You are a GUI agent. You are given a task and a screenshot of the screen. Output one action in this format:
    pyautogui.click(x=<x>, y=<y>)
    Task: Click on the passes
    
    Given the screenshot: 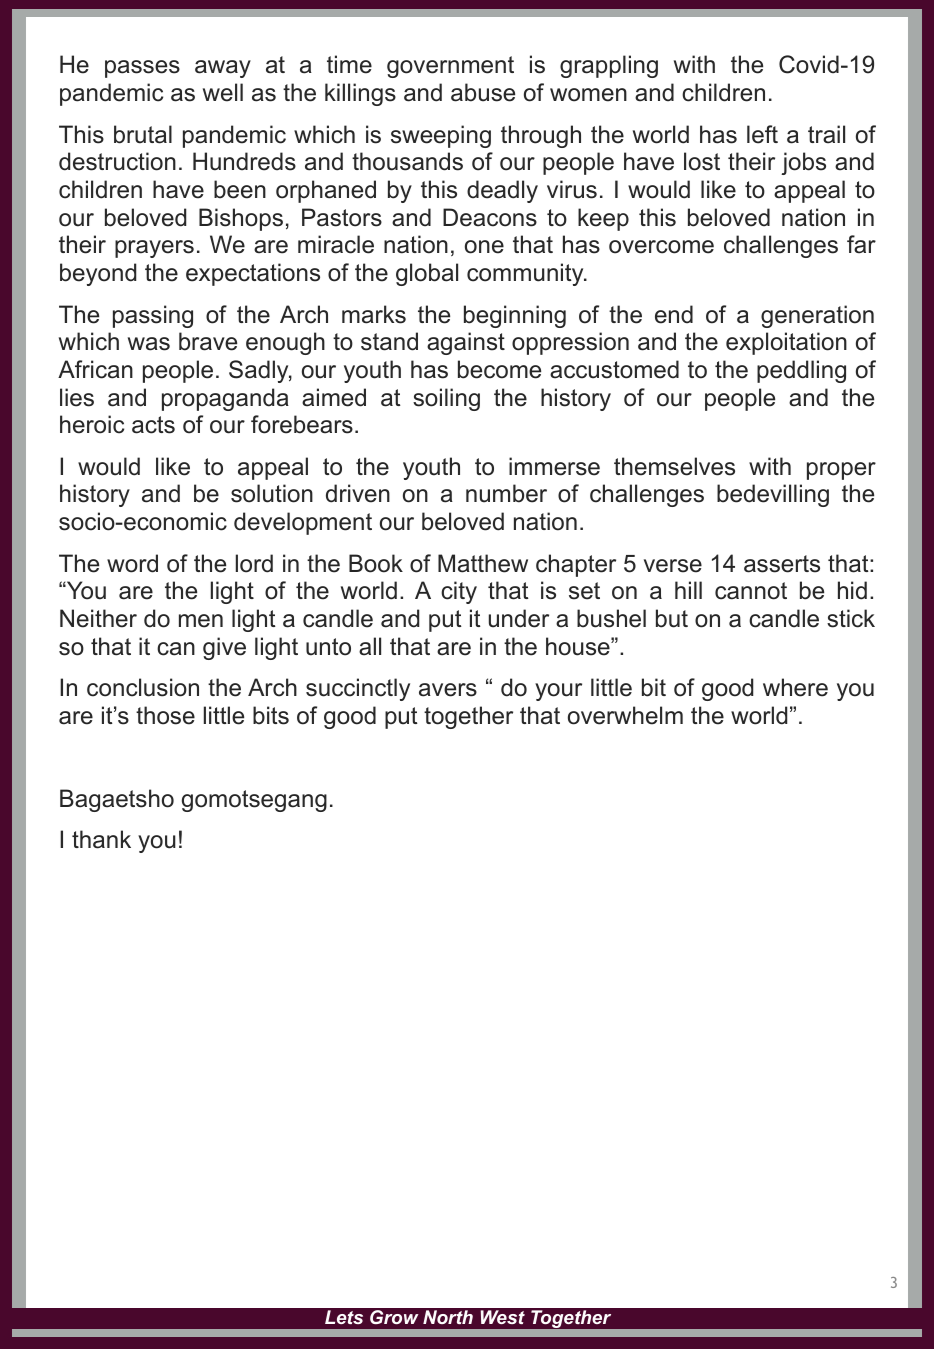 What is the action you would take?
    pyautogui.click(x=142, y=69)
